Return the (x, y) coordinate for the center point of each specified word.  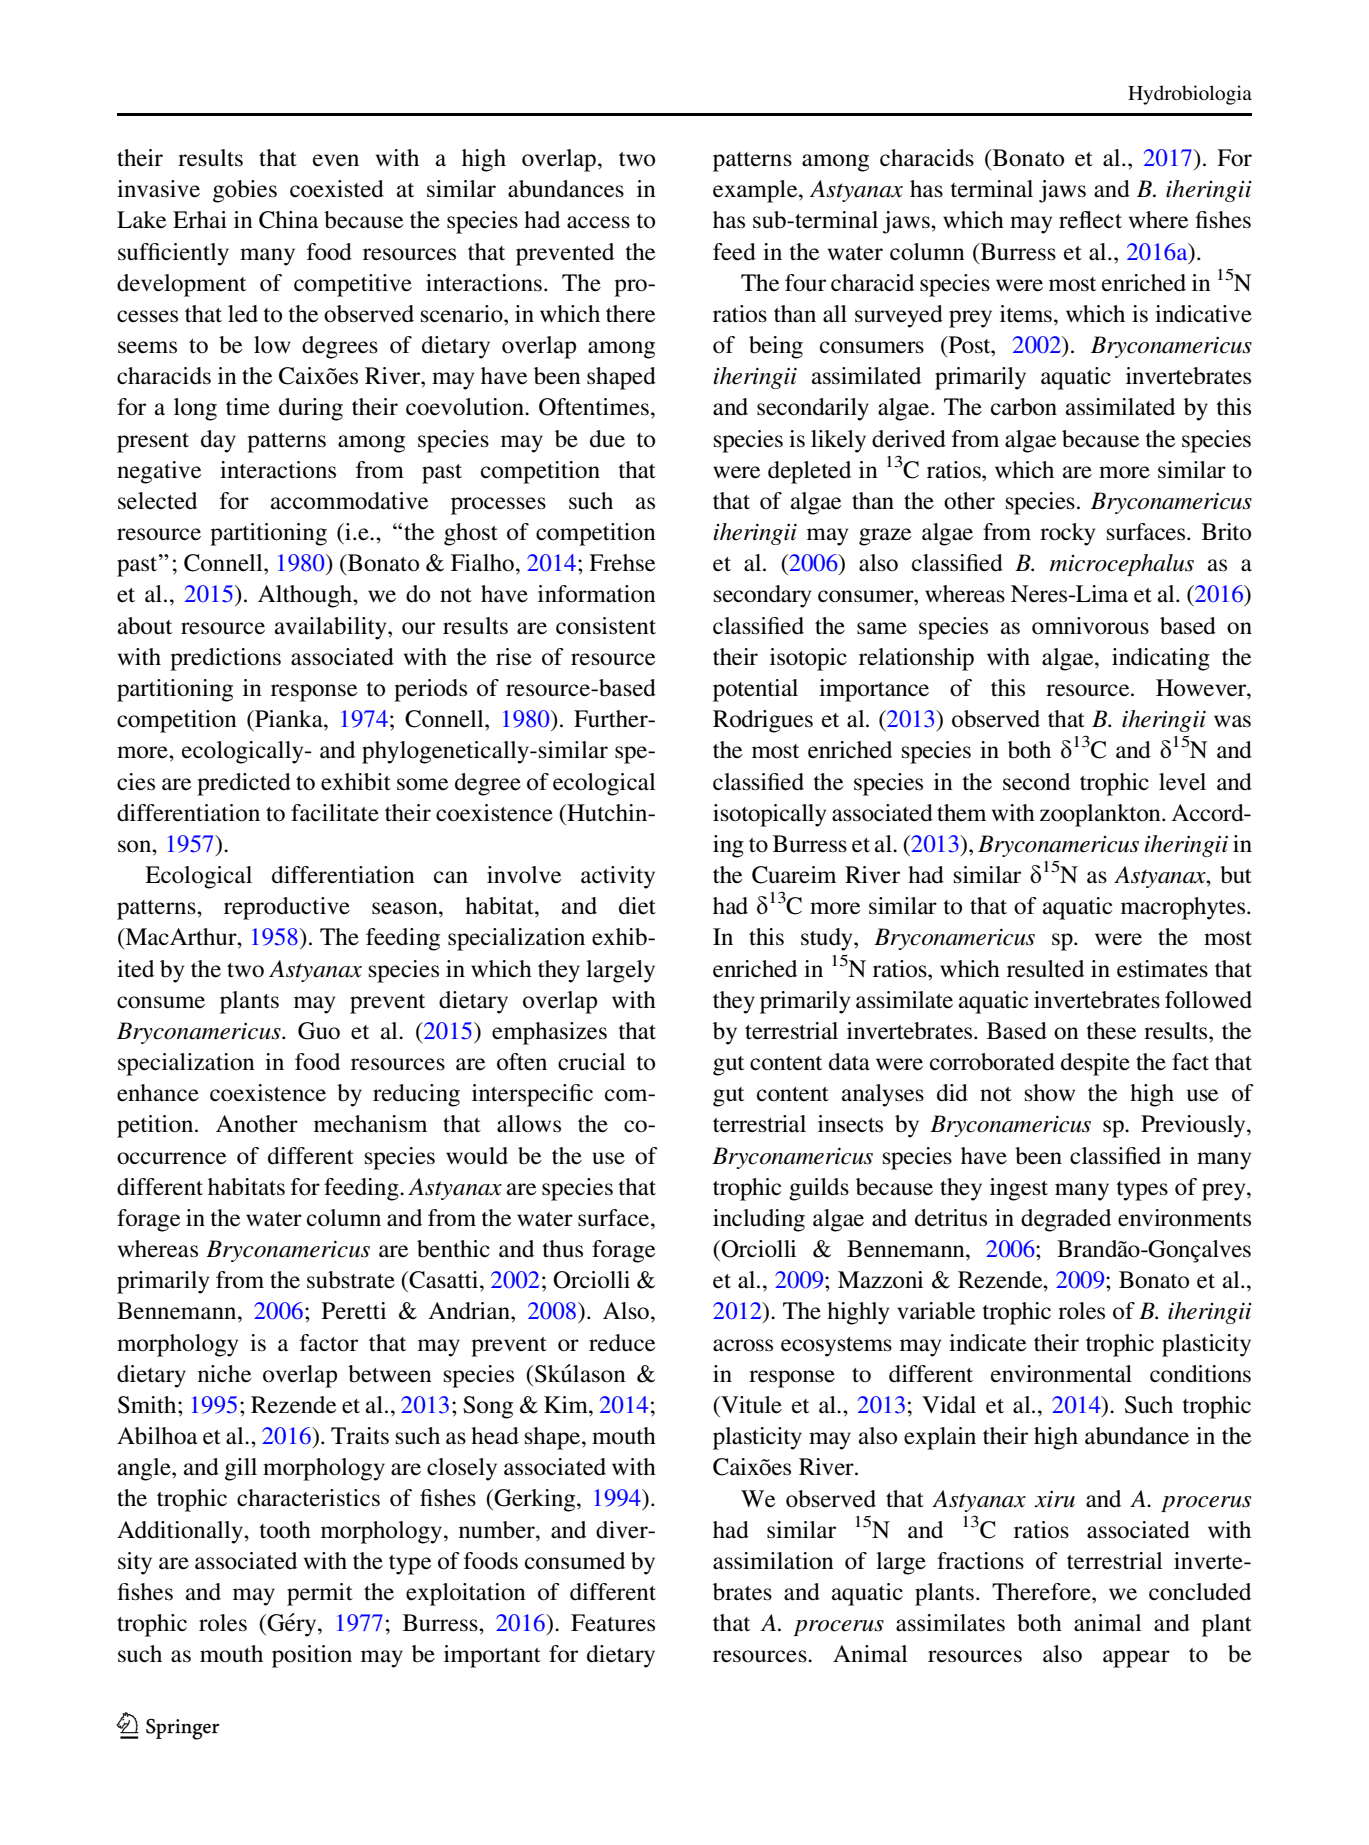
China (288, 220)
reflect (1090, 220)
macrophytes (1183, 908)
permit (320, 1594)
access (598, 222)
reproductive (287, 908)
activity (618, 877)
